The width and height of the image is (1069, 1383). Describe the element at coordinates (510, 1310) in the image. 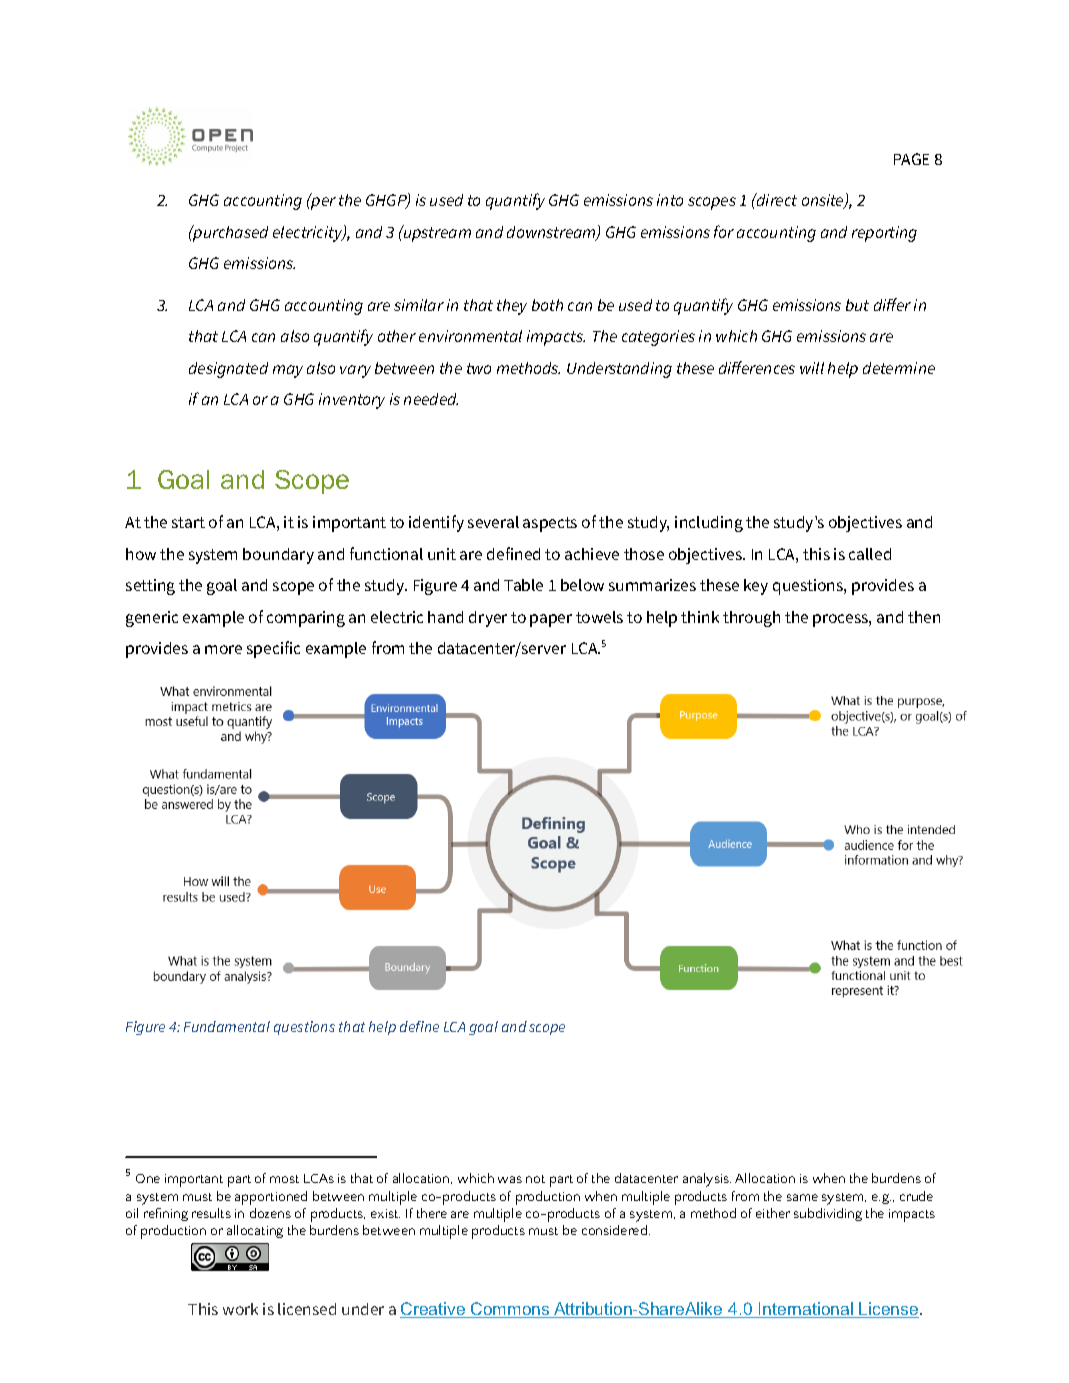

I see `Commons` at that location.
